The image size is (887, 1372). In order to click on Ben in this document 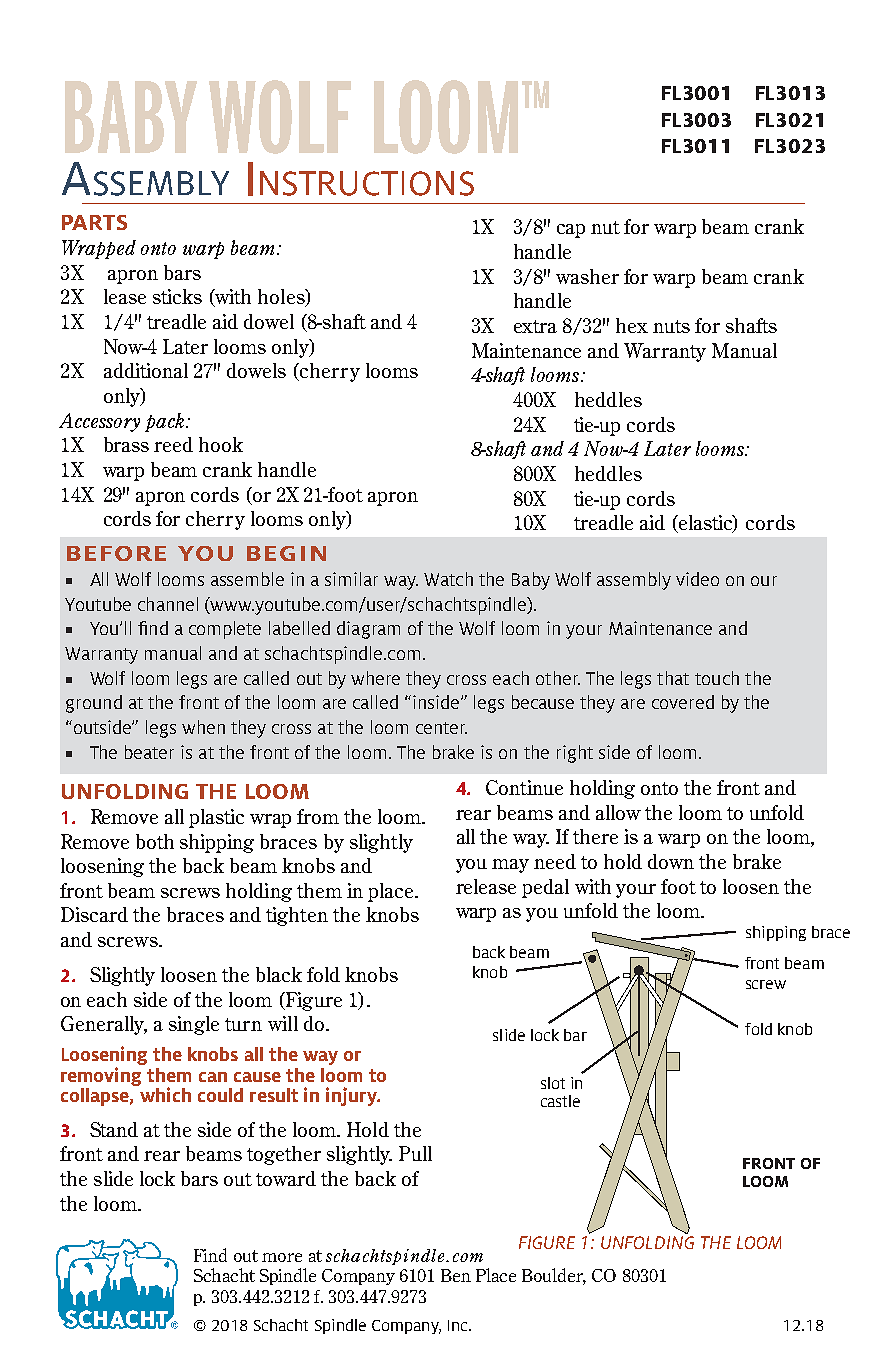, I will do `click(456, 1275)`.
